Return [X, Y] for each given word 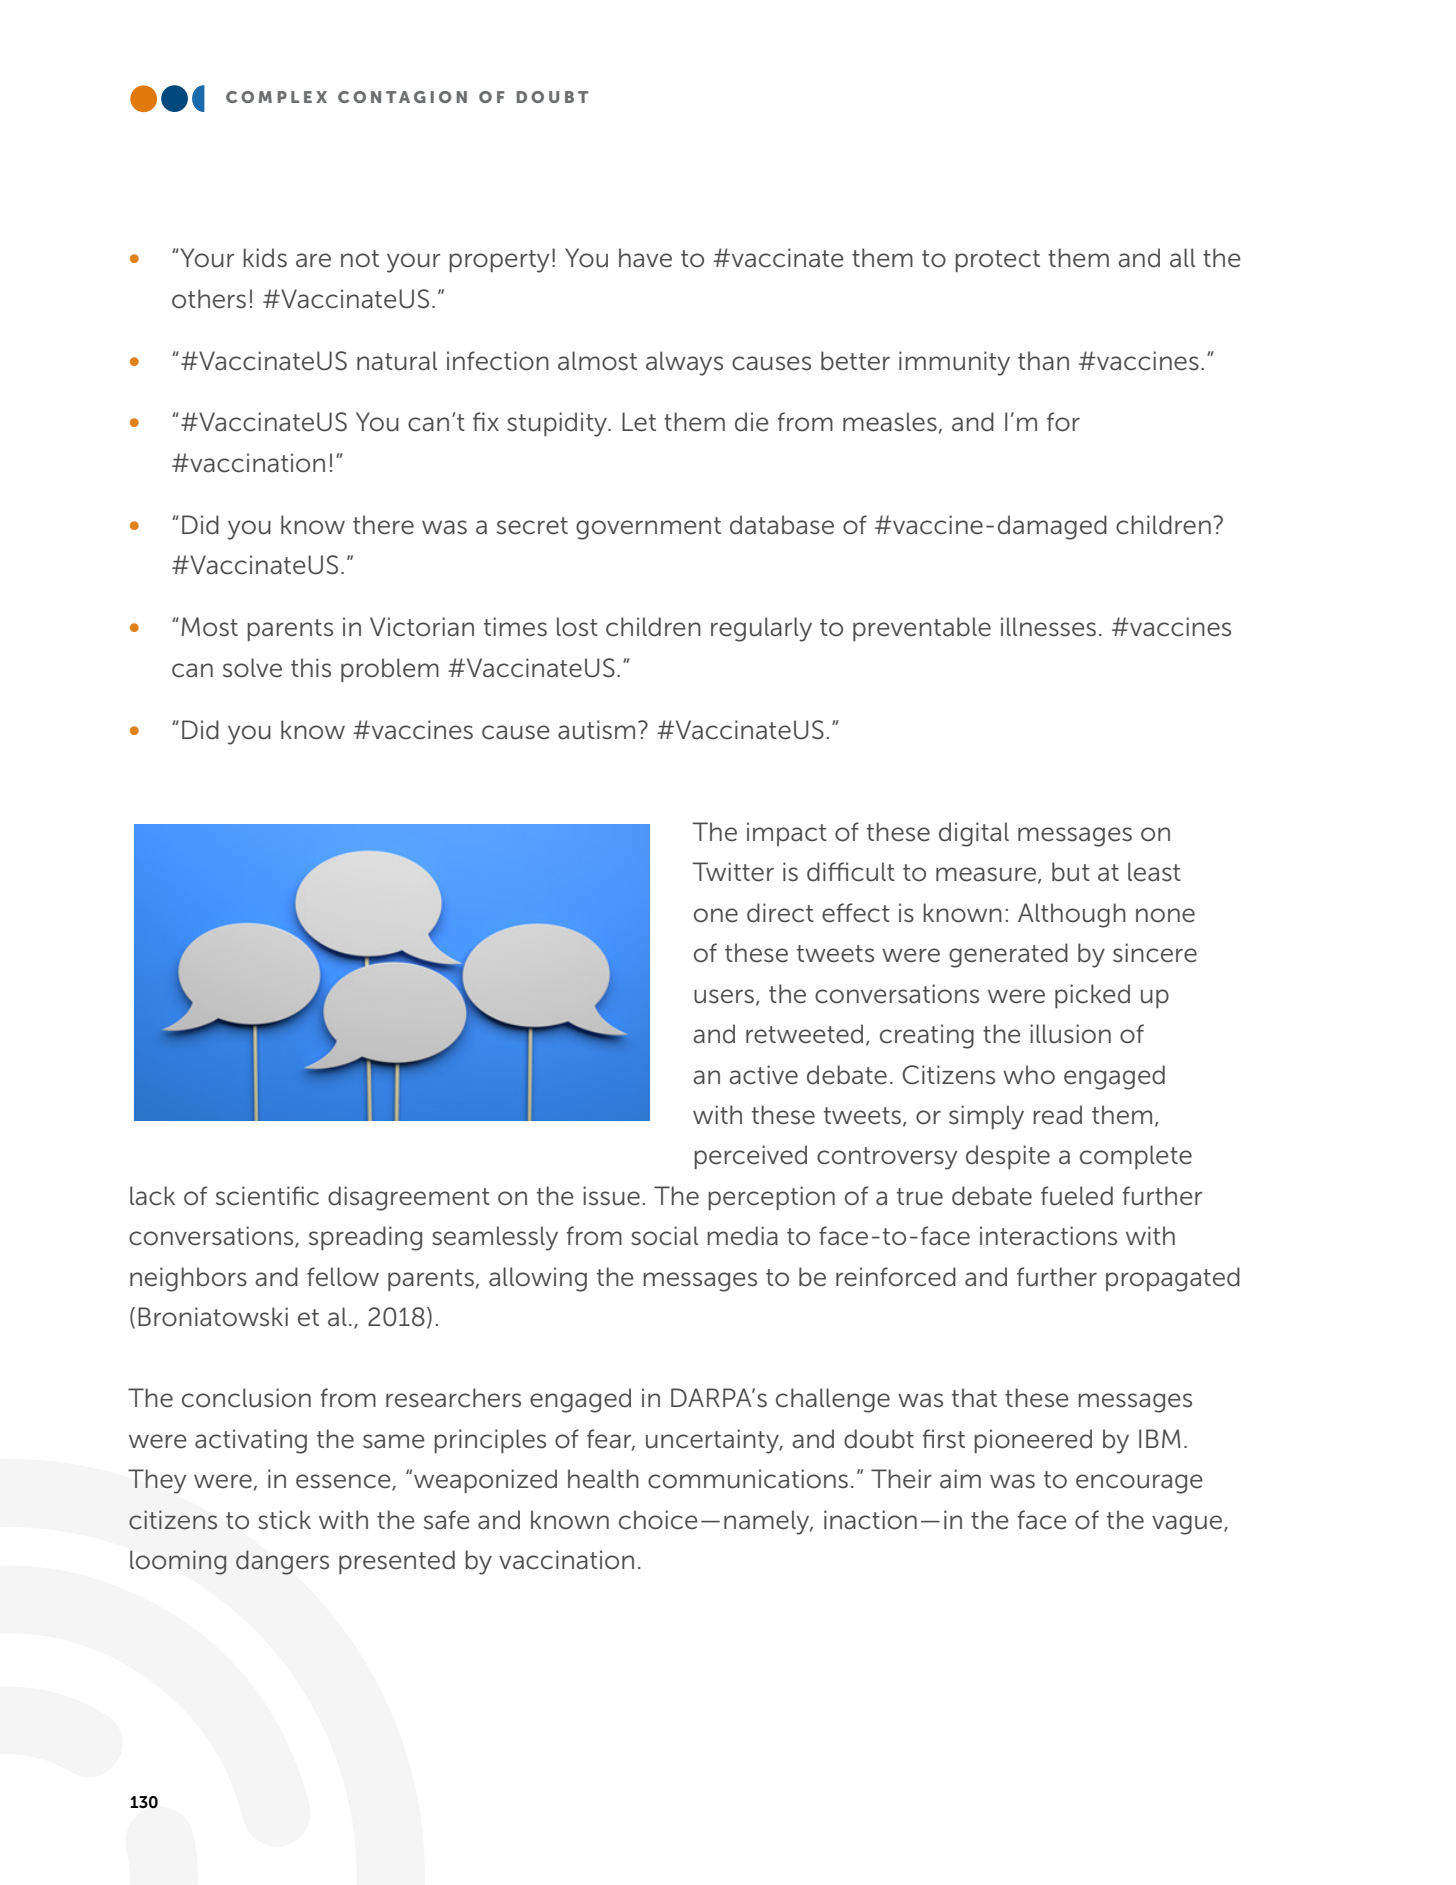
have [645, 258]
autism [596, 730]
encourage [1139, 1484]
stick [284, 1520]
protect [997, 261]
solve [252, 668]
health [603, 1479]
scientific [267, 1196]
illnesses [1048, 627]
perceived [750, 1157]
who [1029, 1075]
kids [265, 258]
